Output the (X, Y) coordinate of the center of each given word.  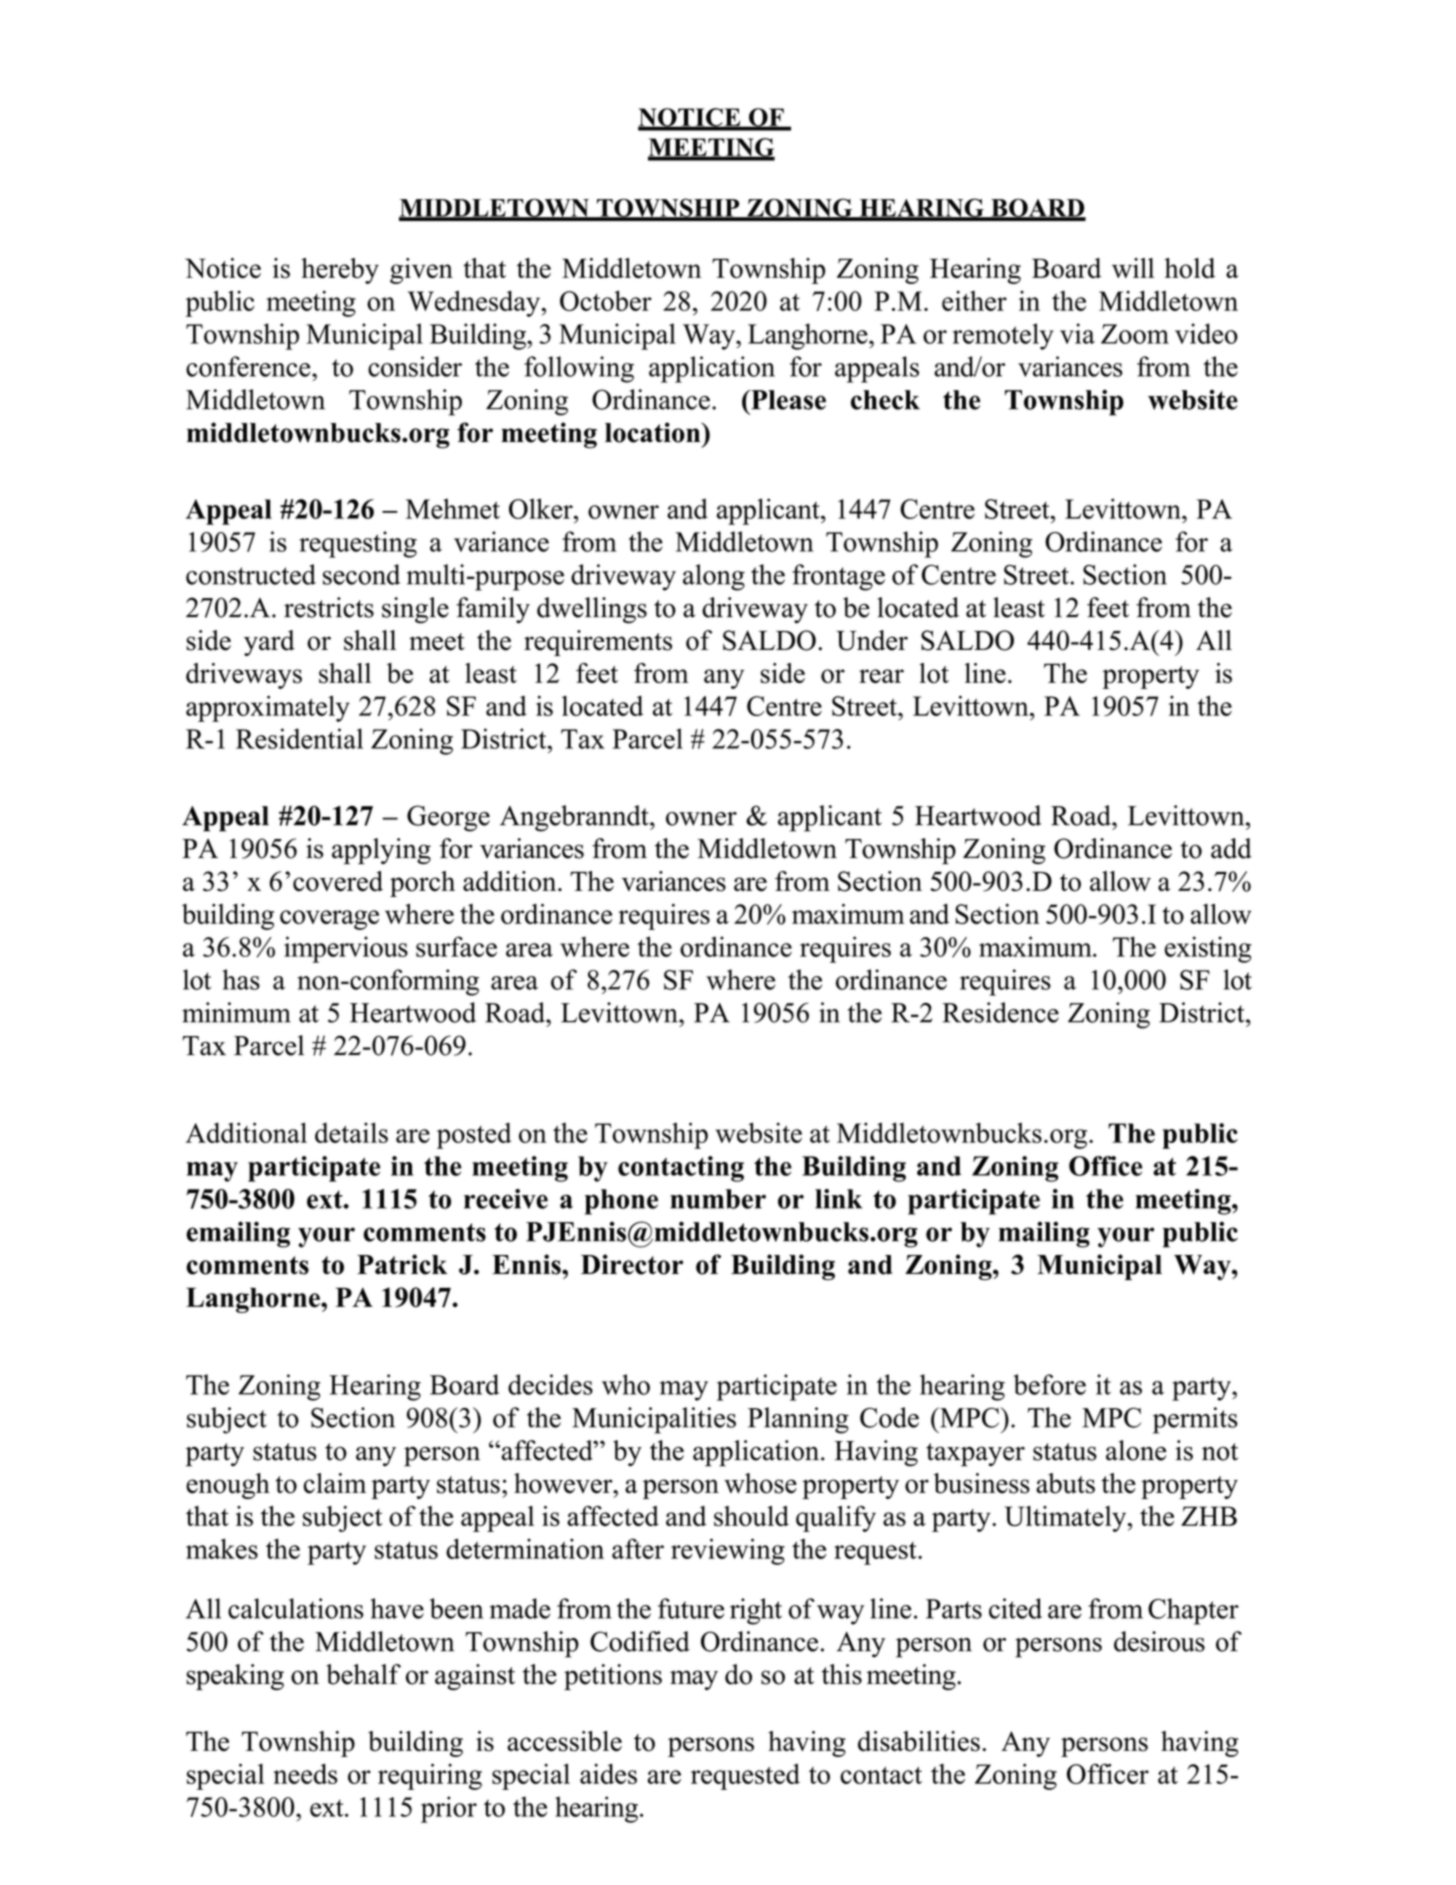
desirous (1159, 1641)
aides (608, 1774)
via (1077, 333)
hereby (340, 271)
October (606, 300)
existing (1208, 949)
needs (305, 1774)
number (718, 1199)
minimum (236, 1012)
